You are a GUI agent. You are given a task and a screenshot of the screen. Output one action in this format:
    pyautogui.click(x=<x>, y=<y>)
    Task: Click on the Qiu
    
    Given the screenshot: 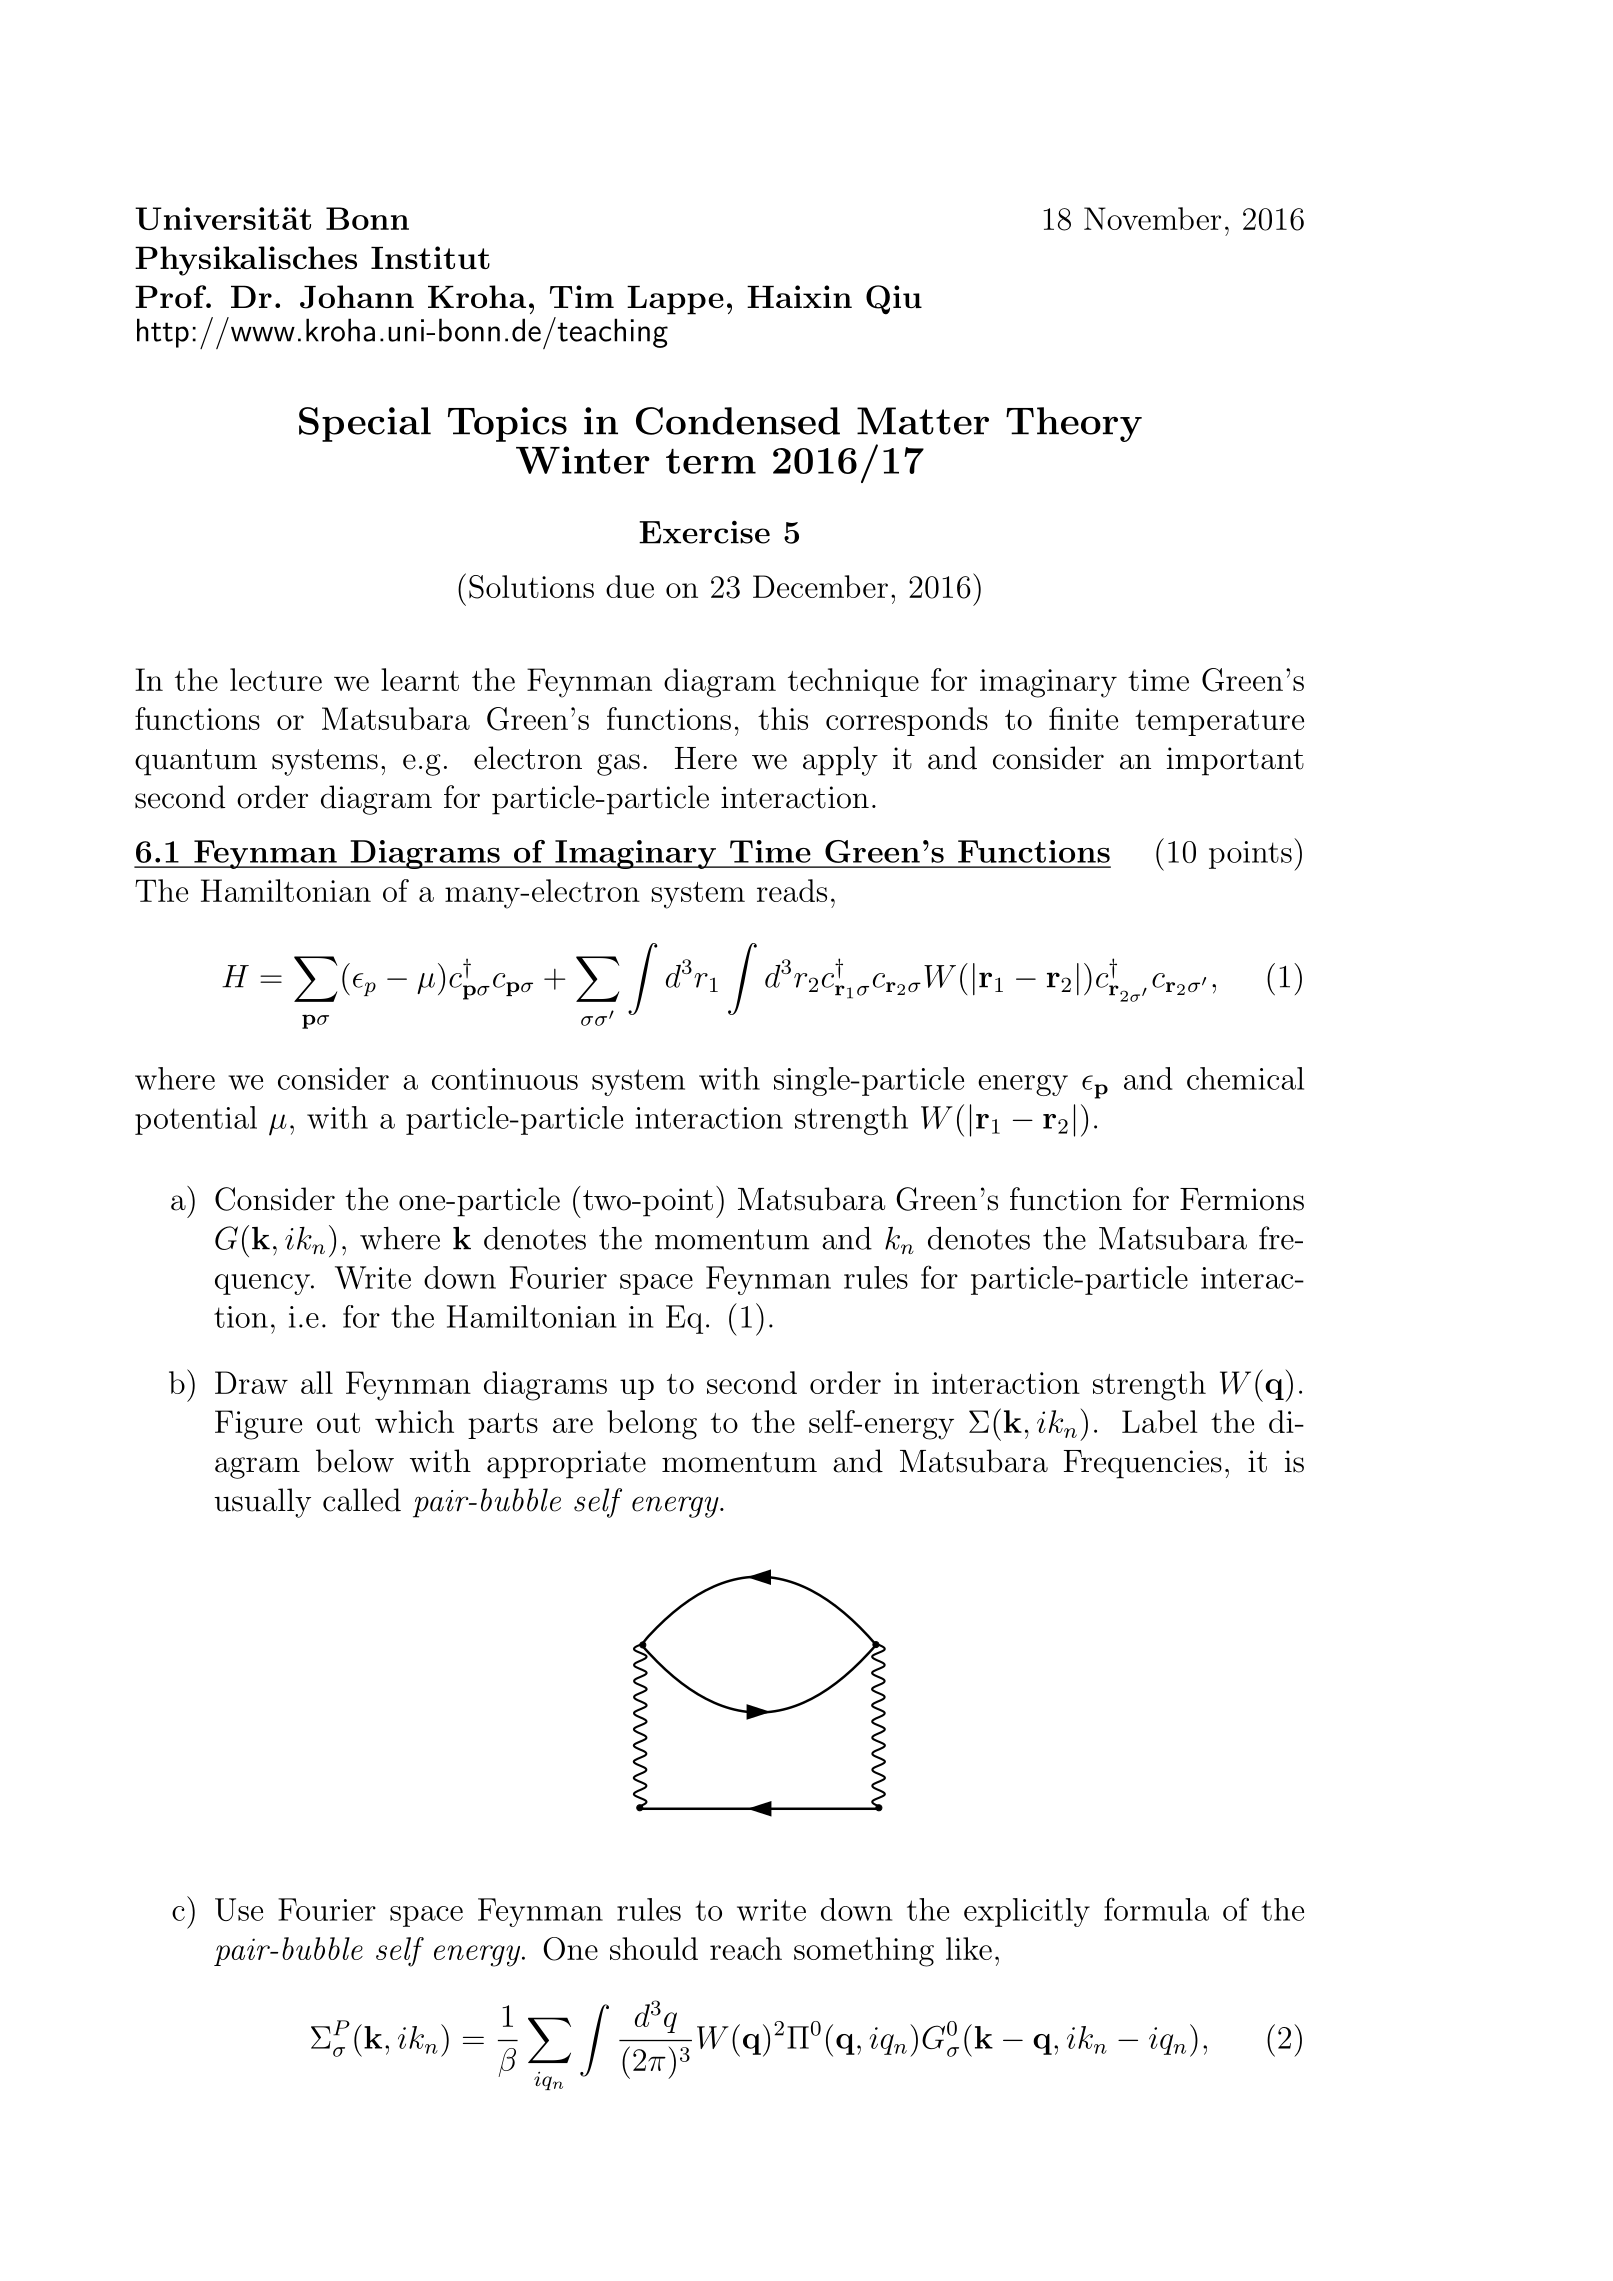 What is the action you would take?
    pyautogui.click(x=894, y=300)
